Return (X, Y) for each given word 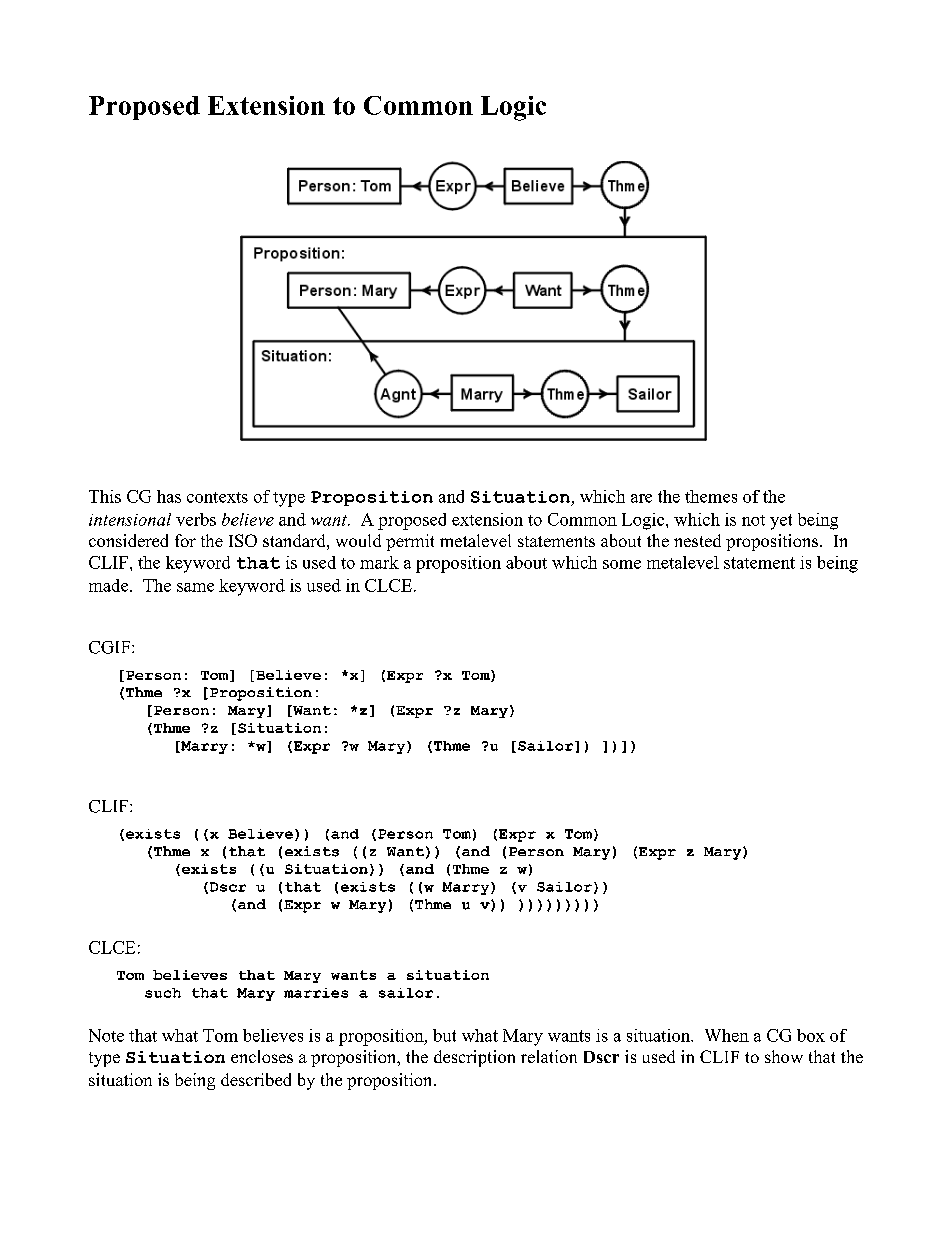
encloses (262, 1056)
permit (410, 542)
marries (316, 993)
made (110, 585)
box (811, 1035)
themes (711, 496)
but (444, 1035)
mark (379, 562)
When (727, 1035)
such (163, 993)
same (195, 587)
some (622, 564)
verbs (196, 519)
